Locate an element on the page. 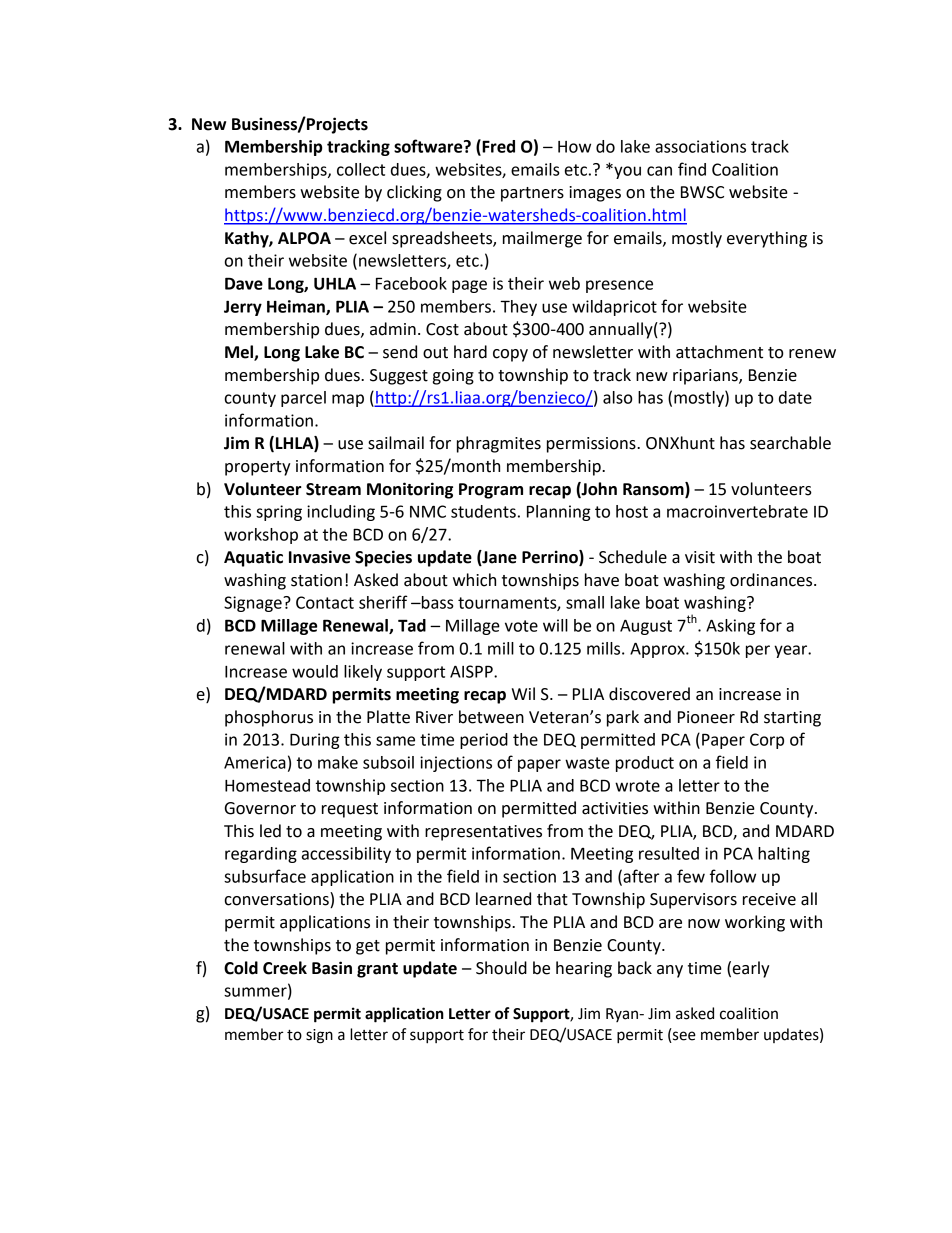 This page has height=1233, width=952. partners is located at coordinates (532, 194).
